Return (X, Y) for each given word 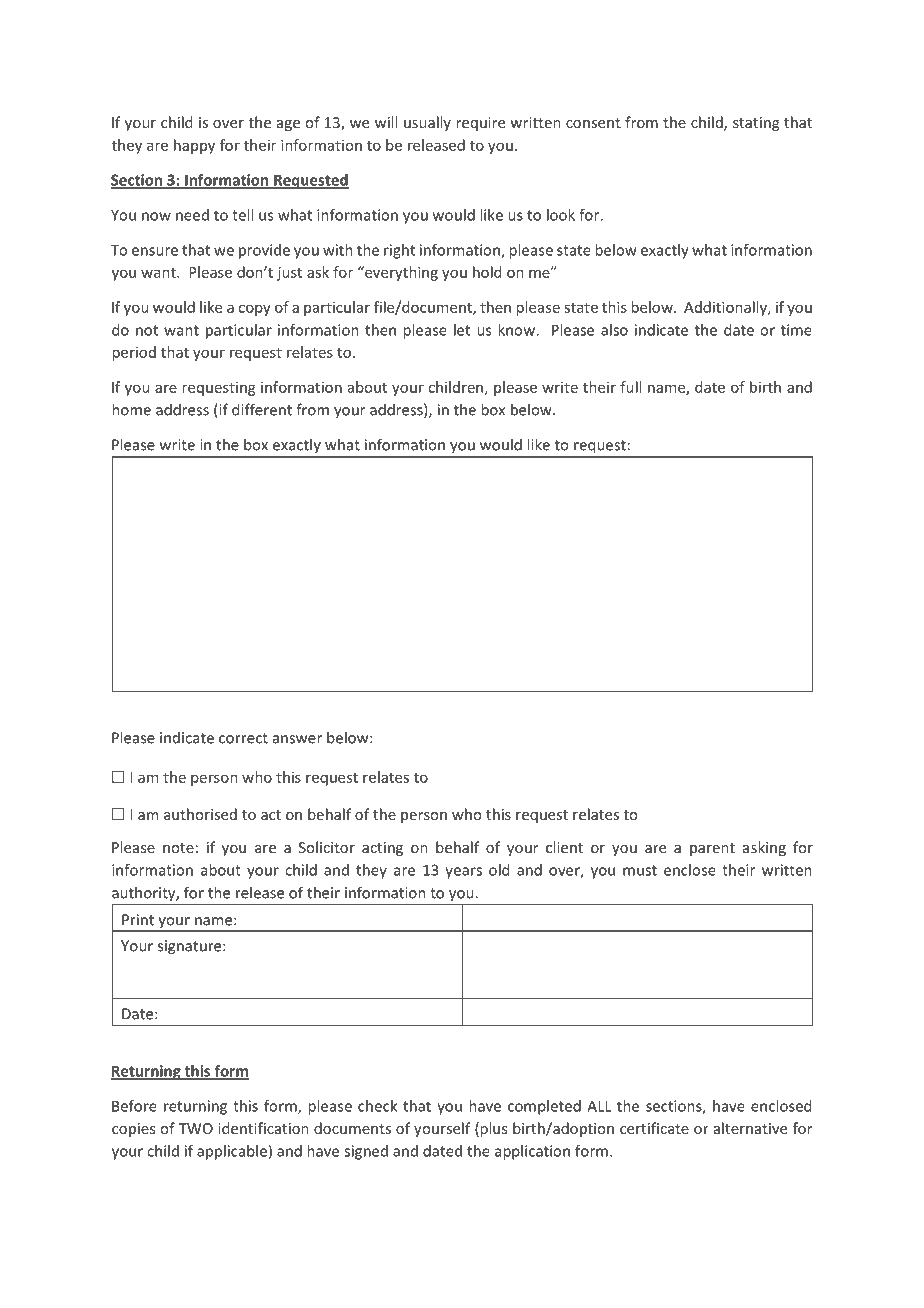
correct (243, 738)
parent (712, 849)
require (480, 124)
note (178, 848)
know (517, 330)
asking (764, 848)
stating (756, 124)
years (463, 873)
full (630, 387)
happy (194, 146)
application (532, 1152)
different (262, 409)
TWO (195, 1128)
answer (297, 739)
